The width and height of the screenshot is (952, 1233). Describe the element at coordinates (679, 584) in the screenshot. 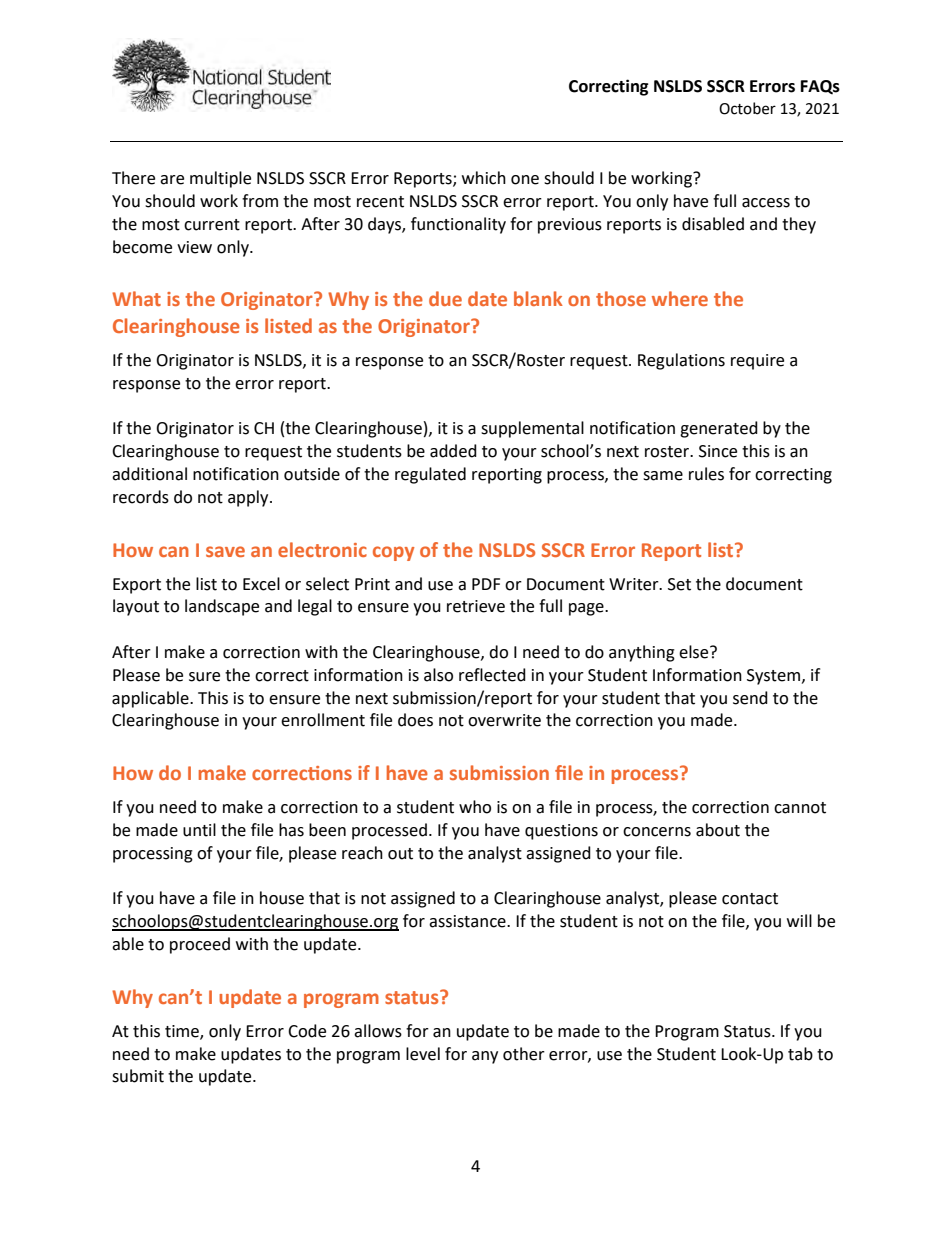

I see `Set` at that location.
